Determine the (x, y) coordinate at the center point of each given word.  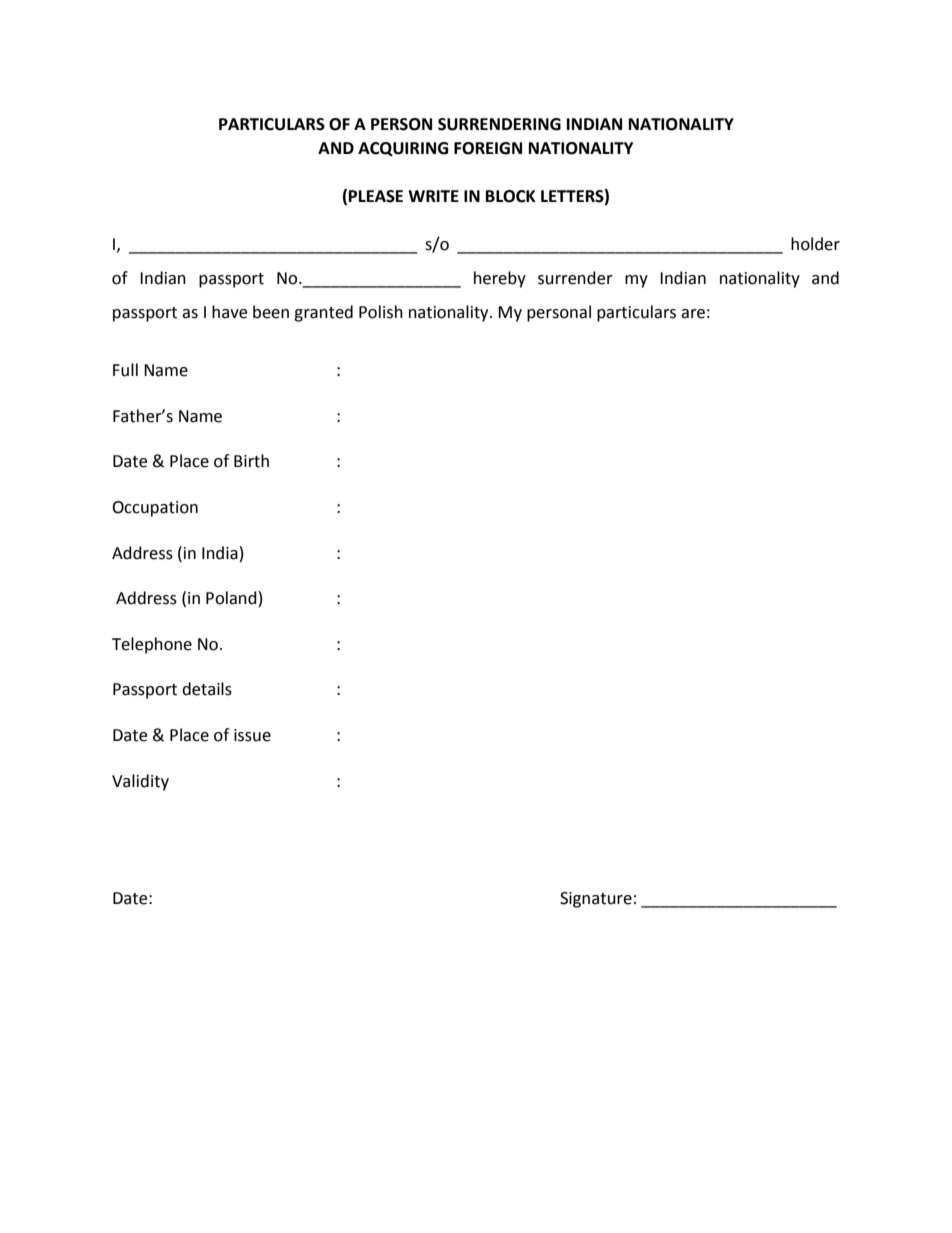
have (229, 312)
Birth (251, 461)
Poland (231, 598)
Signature (596, 900)
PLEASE (376, 196)
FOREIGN (488, 148)
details (207, 689)
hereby (500, 279)
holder (815, 244)
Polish (381, 312)
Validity (140, 782)
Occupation (155, 509)
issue (252, 735)
